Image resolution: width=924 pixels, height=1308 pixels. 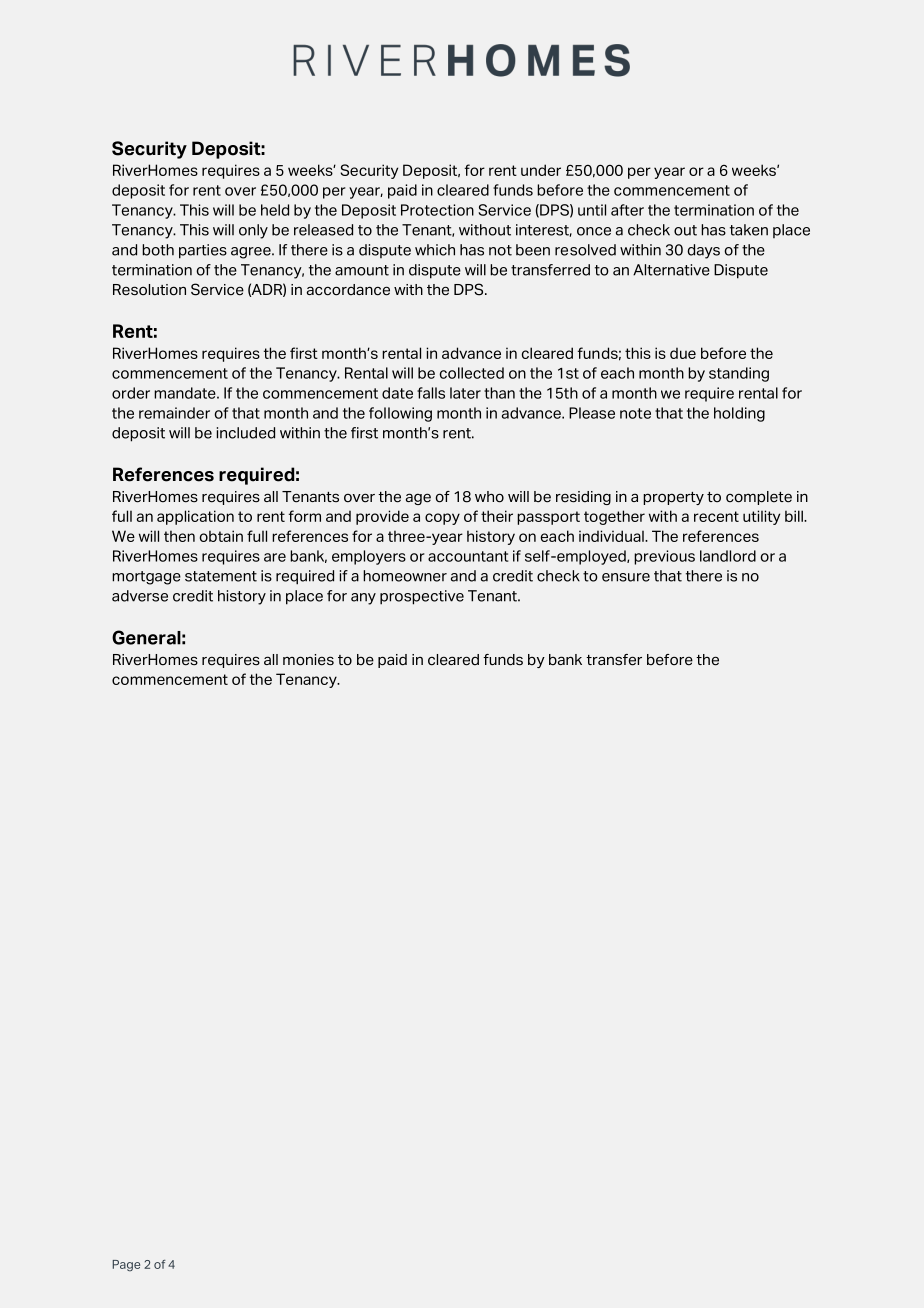 What do you see at coordinates (437, 210) in the document?
I see `Protection` at bounding box center [437, 210].
